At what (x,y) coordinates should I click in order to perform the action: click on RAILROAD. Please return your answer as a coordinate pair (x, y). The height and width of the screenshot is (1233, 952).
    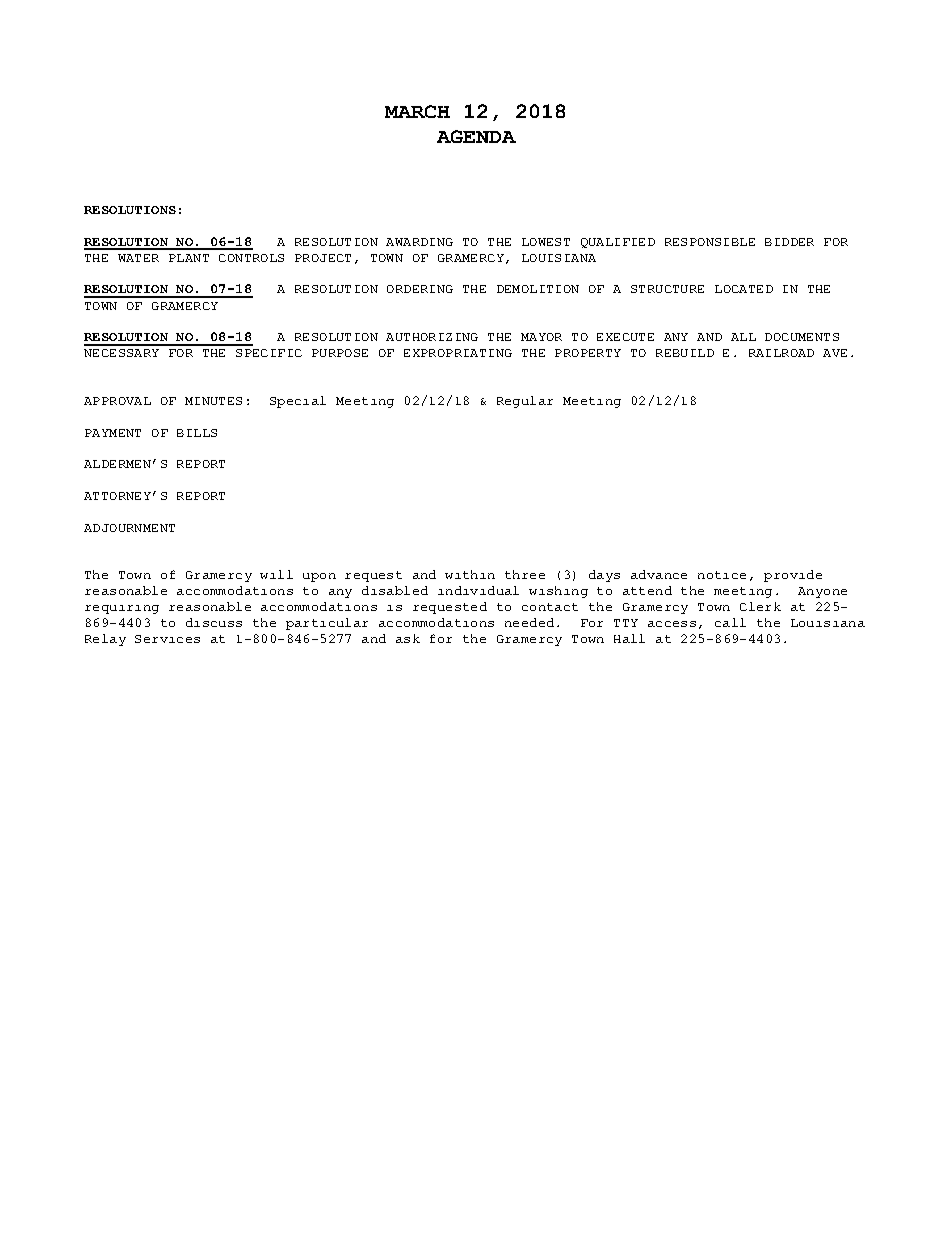
    Looking at the image, I should click on (781, 353).
